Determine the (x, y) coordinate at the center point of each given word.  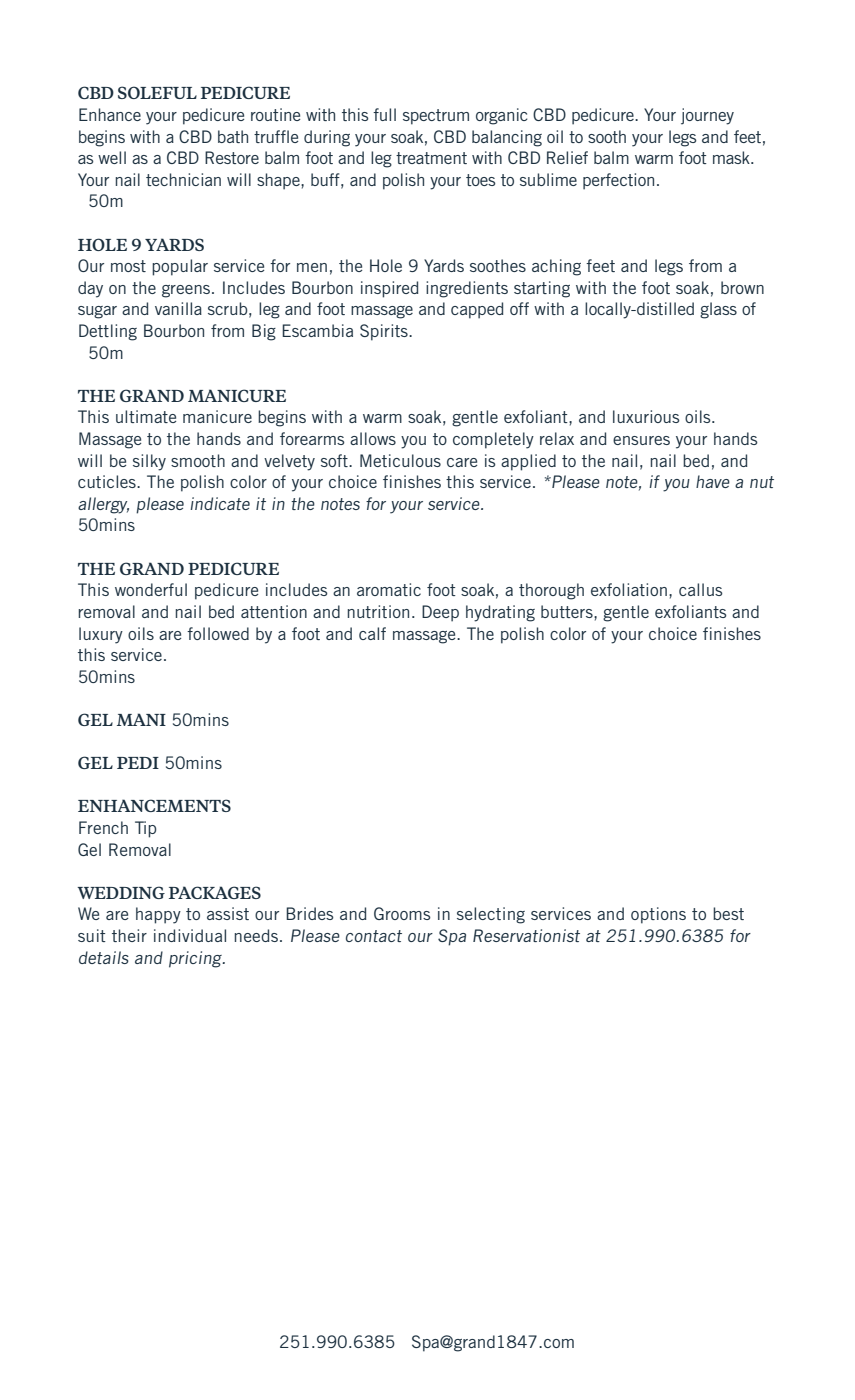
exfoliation (629, 589)
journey (707, 116)
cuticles (108, 481)
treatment (431, 158)
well (112, 157)
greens (187, 291)
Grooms (402, 913)
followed (218, 633)
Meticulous (400, 460)
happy (158, 915)
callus (701, 589)
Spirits (385, 332)
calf (372, 633)
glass (718, 310)
